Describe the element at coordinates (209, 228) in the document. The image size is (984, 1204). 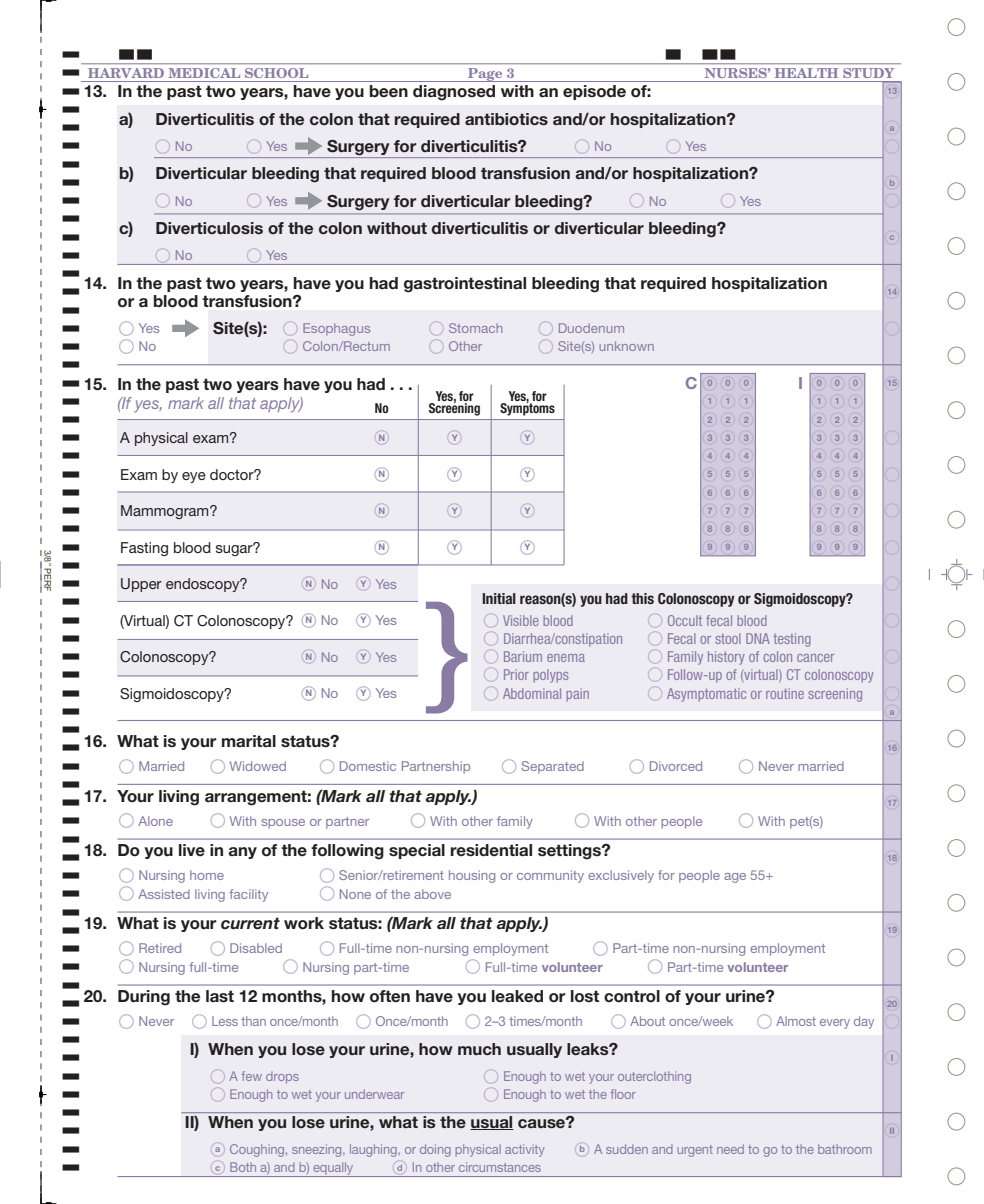
I see `Diverticulosis` at that location.
